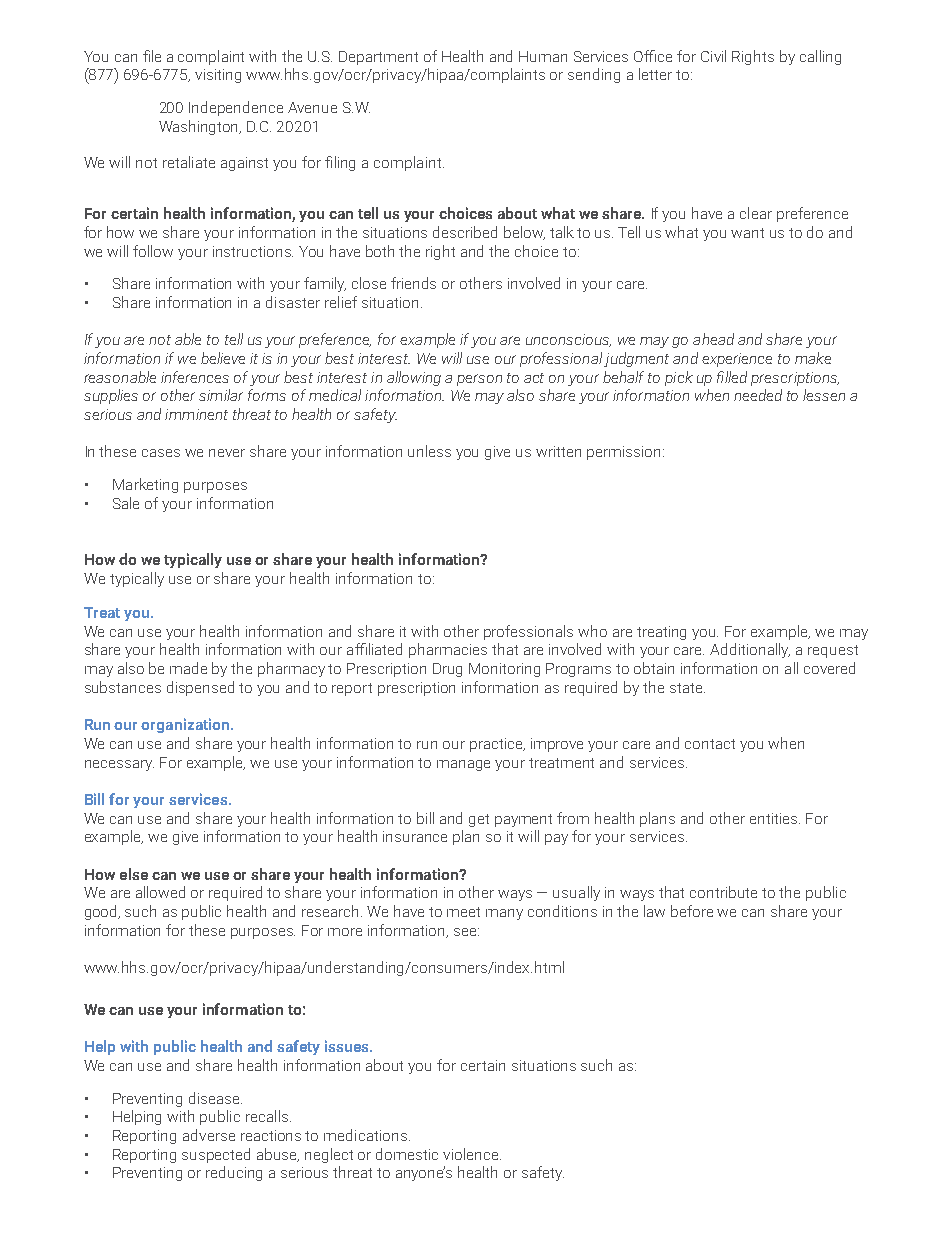  What do you see at coordinates (472, 1154) in the image?
I see `violence` at bounding box center [472, 1154].
